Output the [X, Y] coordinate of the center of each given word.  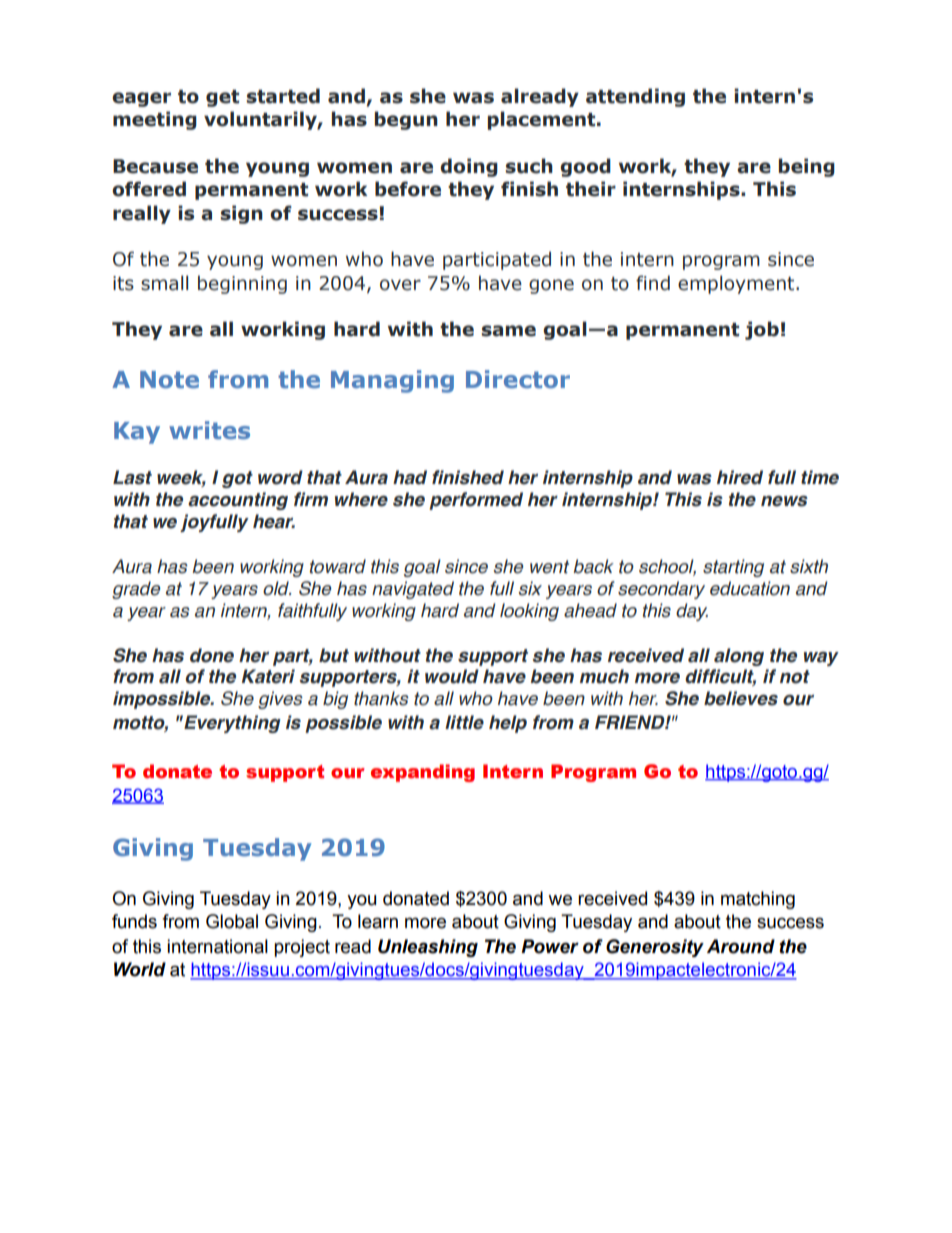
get [222, 98]
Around [741, 946]
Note [169, 379]
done [212, 655]
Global [232, 921]
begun [406, 120]
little [464, 722]
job [762, 330]
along [739, 657]
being [807, 167]
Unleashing [428, 948]
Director [518, 379]
